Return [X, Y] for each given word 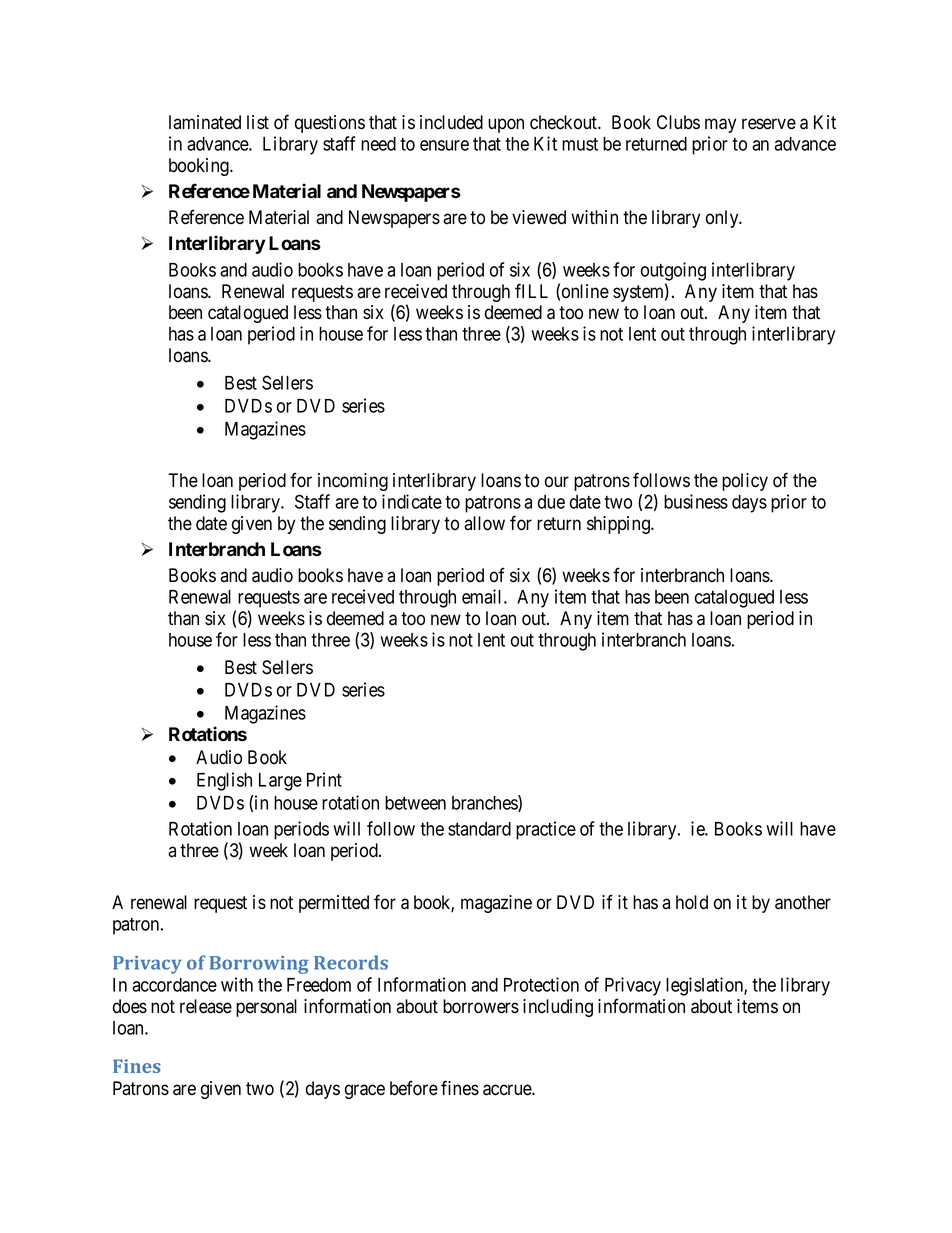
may [720, 125]
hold [692, 902]
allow [484, 523]
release [206, 1006]
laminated [205, 122]
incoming [353, 482]
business [696, 501]
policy [745, 482]
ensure [444, 145]
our [557, 482]
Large [280, 782]
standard [479, 829]
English [224, 781]
